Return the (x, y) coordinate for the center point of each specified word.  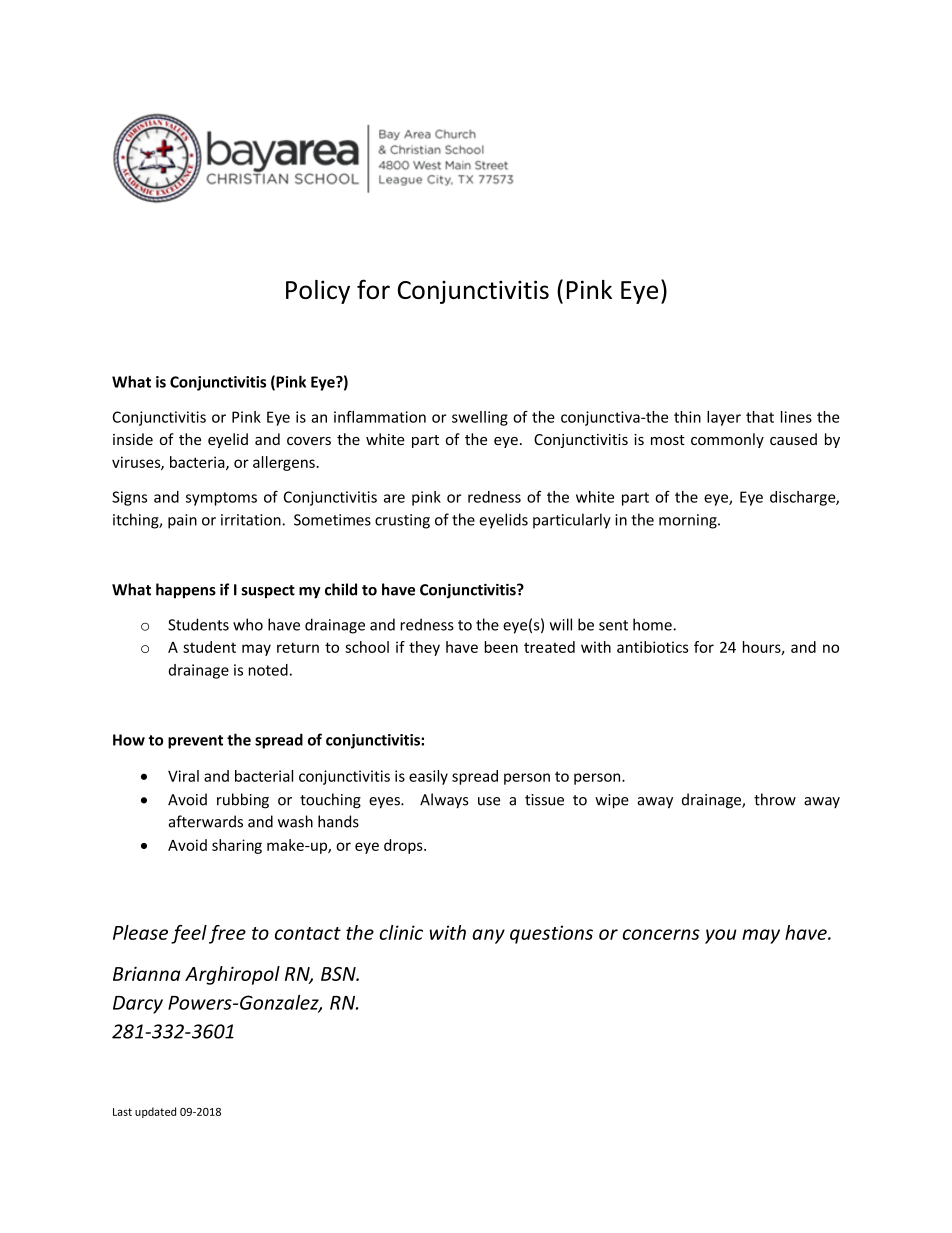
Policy (318, 292)
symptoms (221, 499)
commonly (727, 440)
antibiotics (652, 647)
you (721, 936)
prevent (195, 742)
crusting (402, 521)
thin (687, 417)
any (488, 936)
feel (189, 934)
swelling (480, 418)
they (424, 648)
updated (155, 1112)
